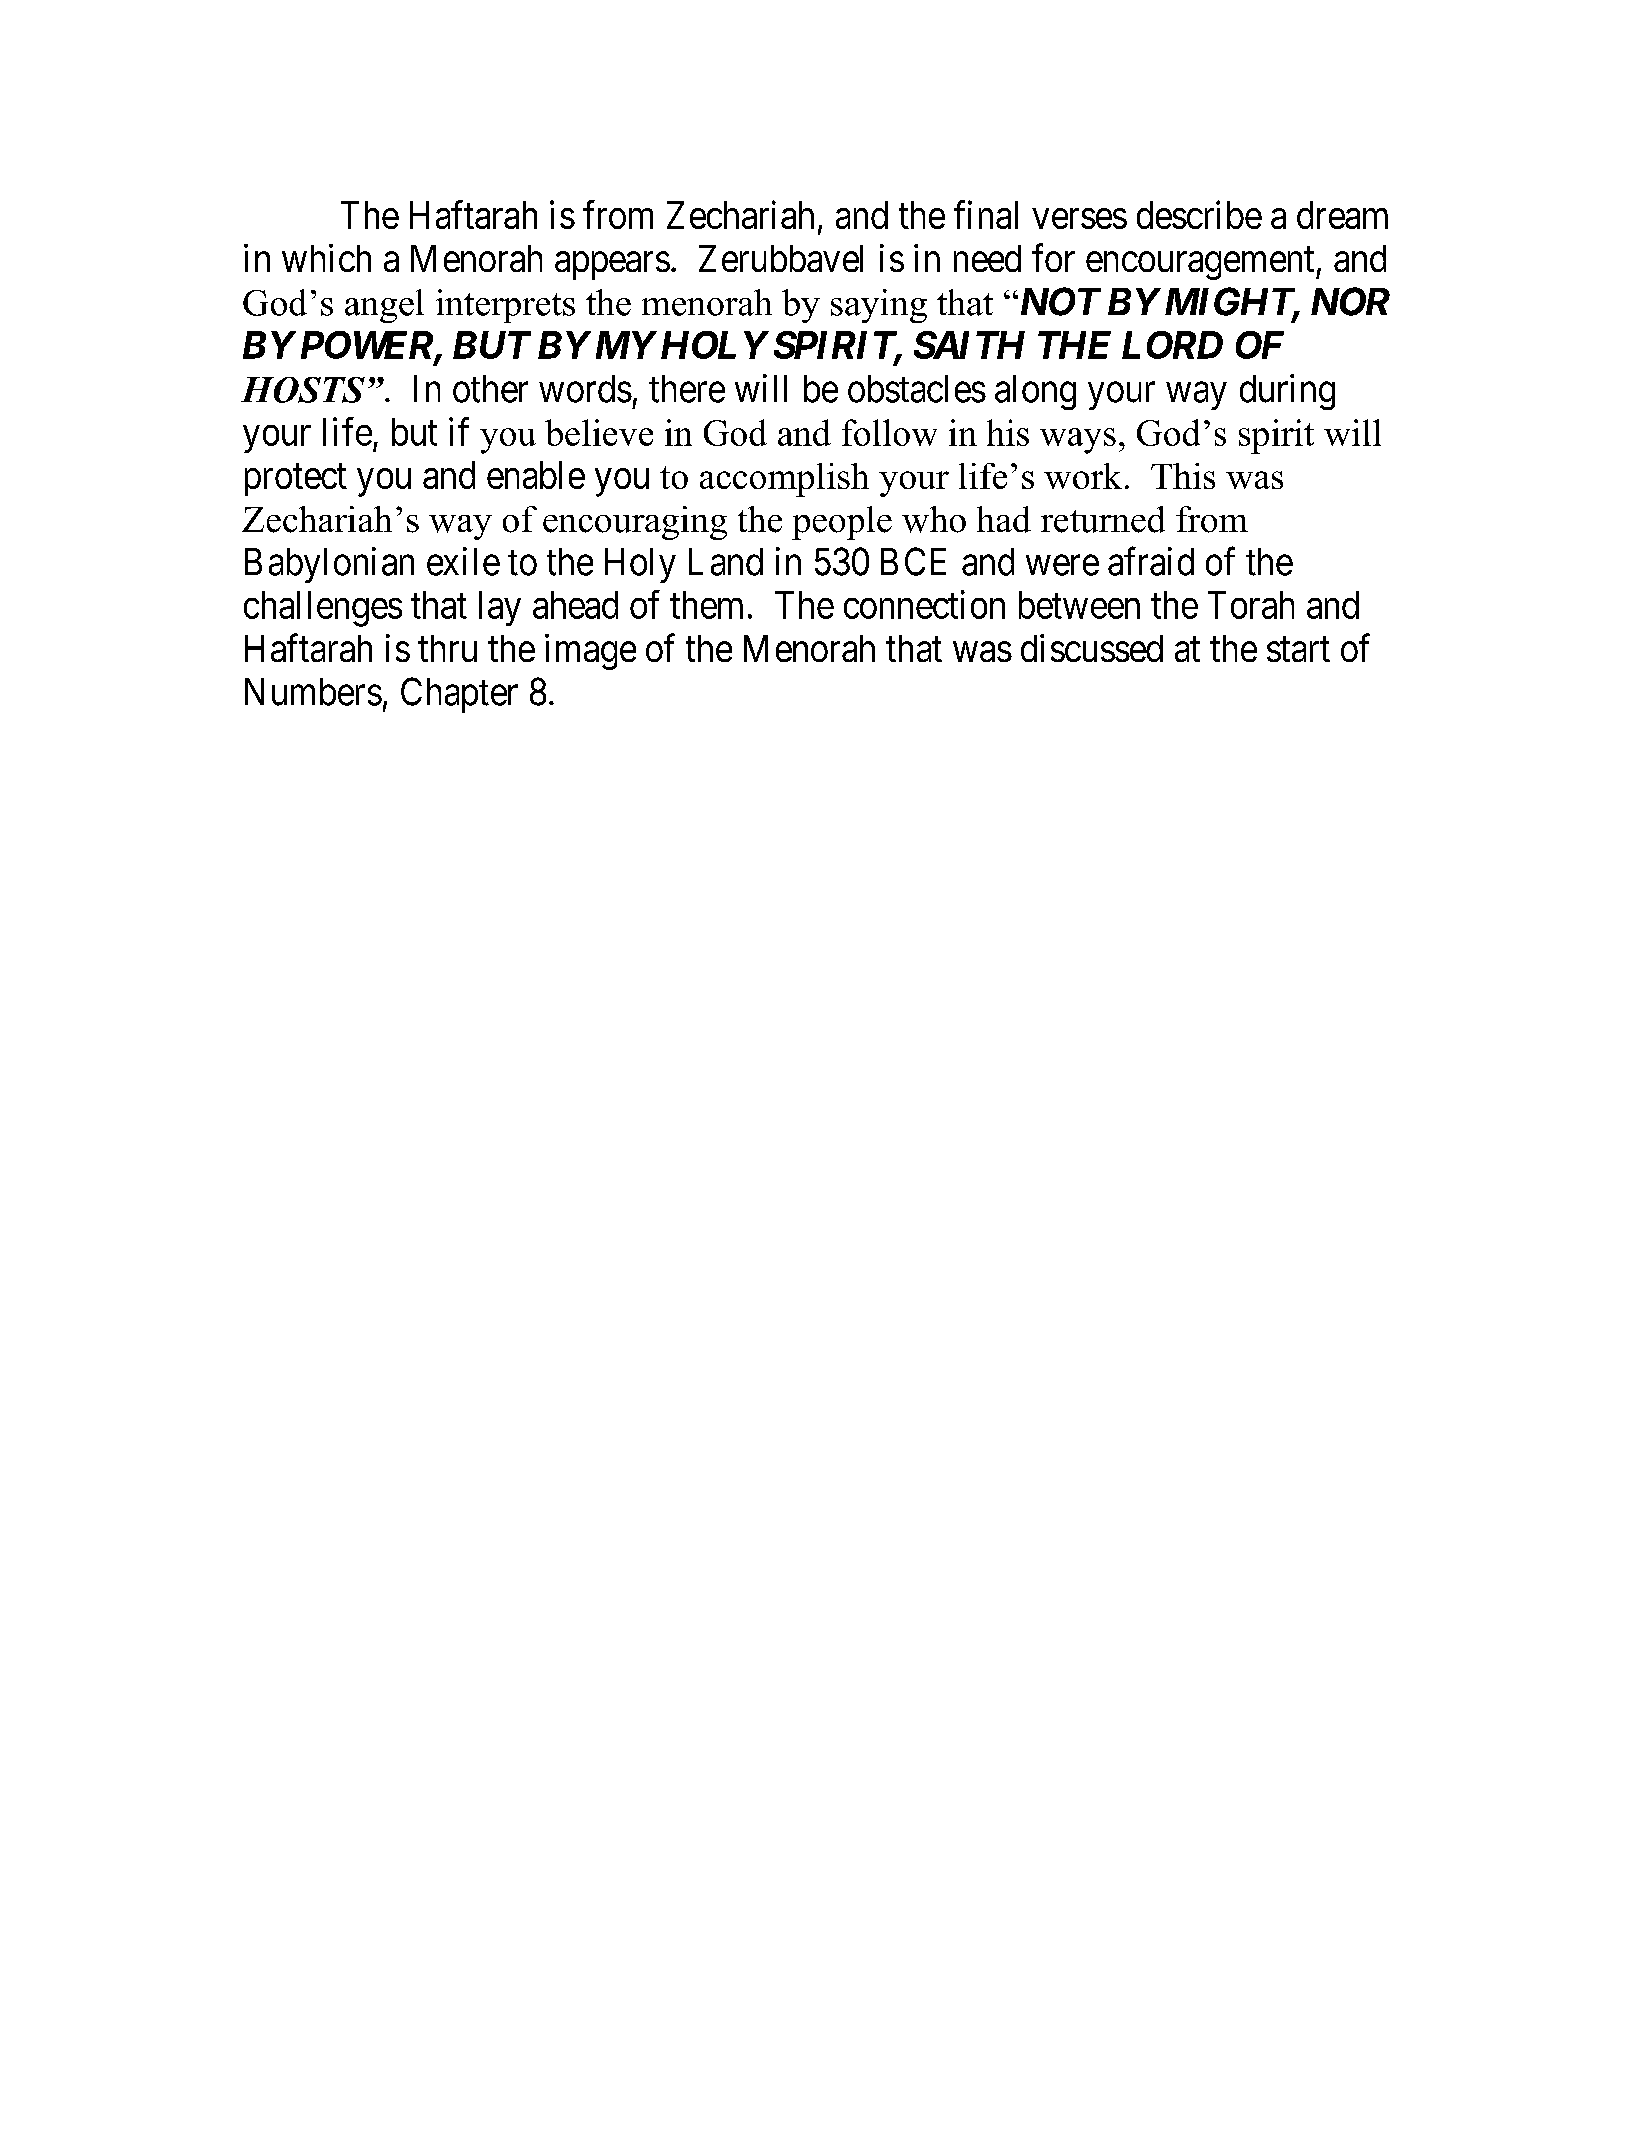 Image resolution: width=1646 pixels, height=2130 pixels. I want to click on Land, so click(726, 562).
